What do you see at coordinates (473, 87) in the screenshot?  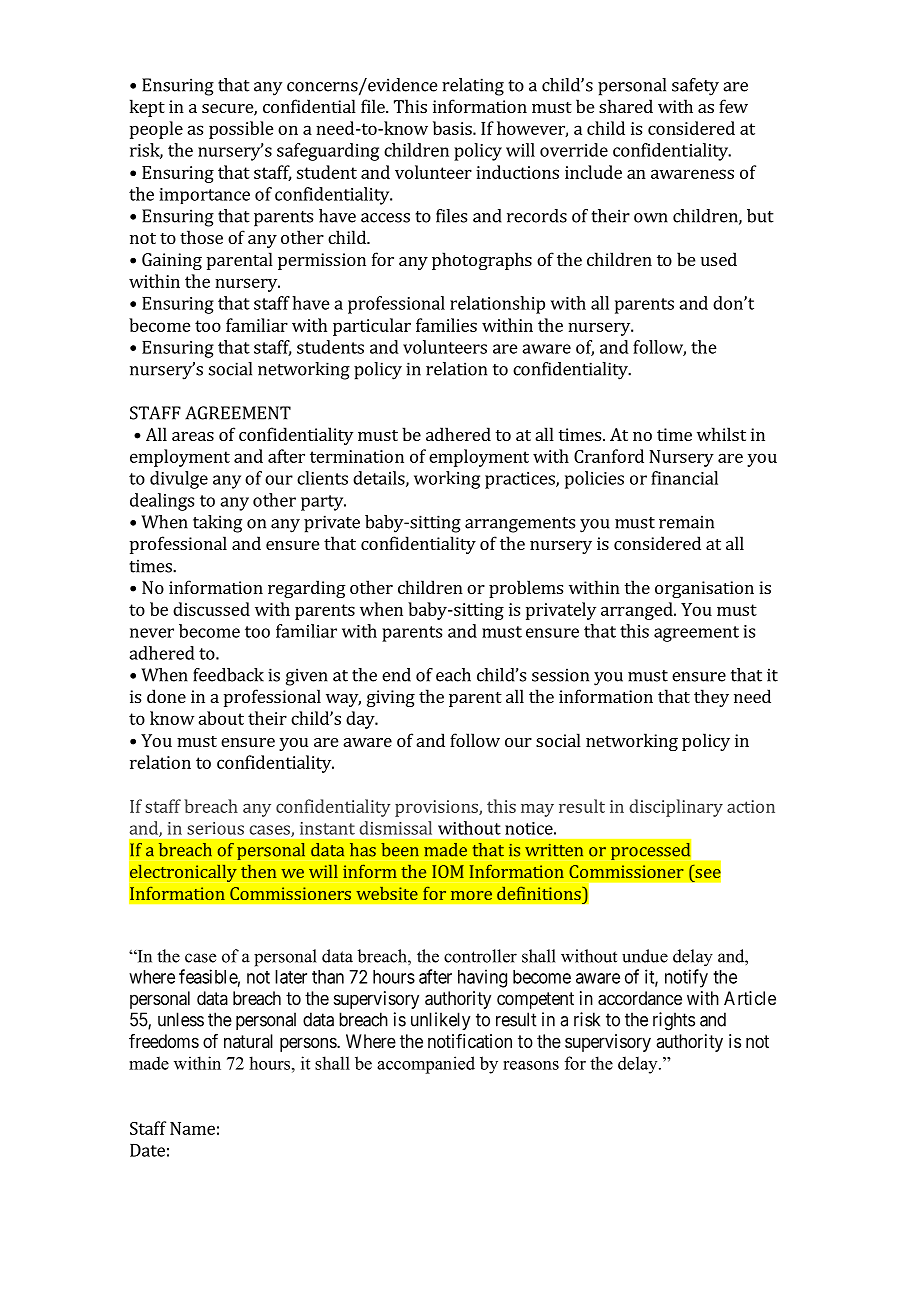 I see `relating` at bounding box center [473, 87].
